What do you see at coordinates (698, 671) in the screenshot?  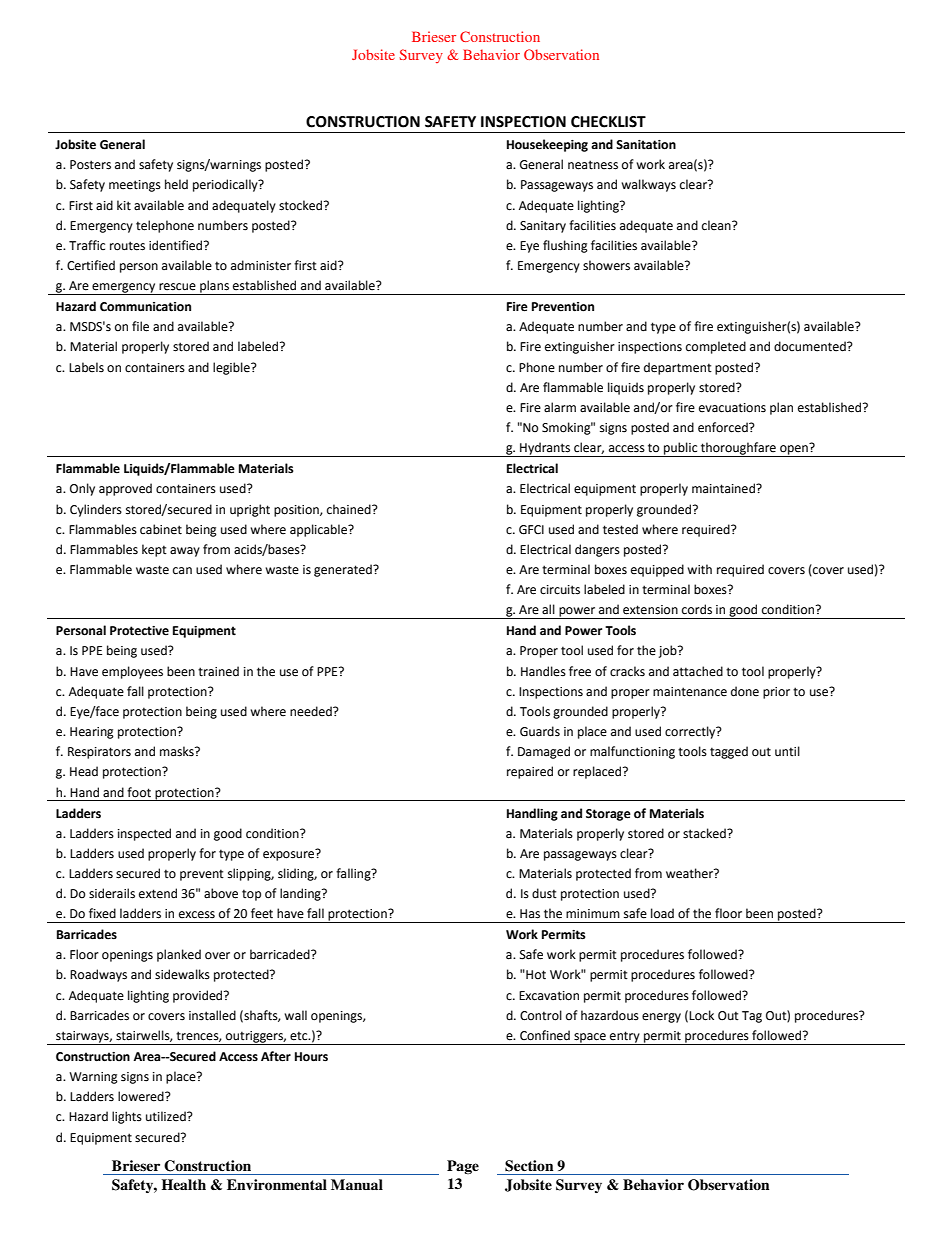 I see `attached` at bounding box center [698, 671].
